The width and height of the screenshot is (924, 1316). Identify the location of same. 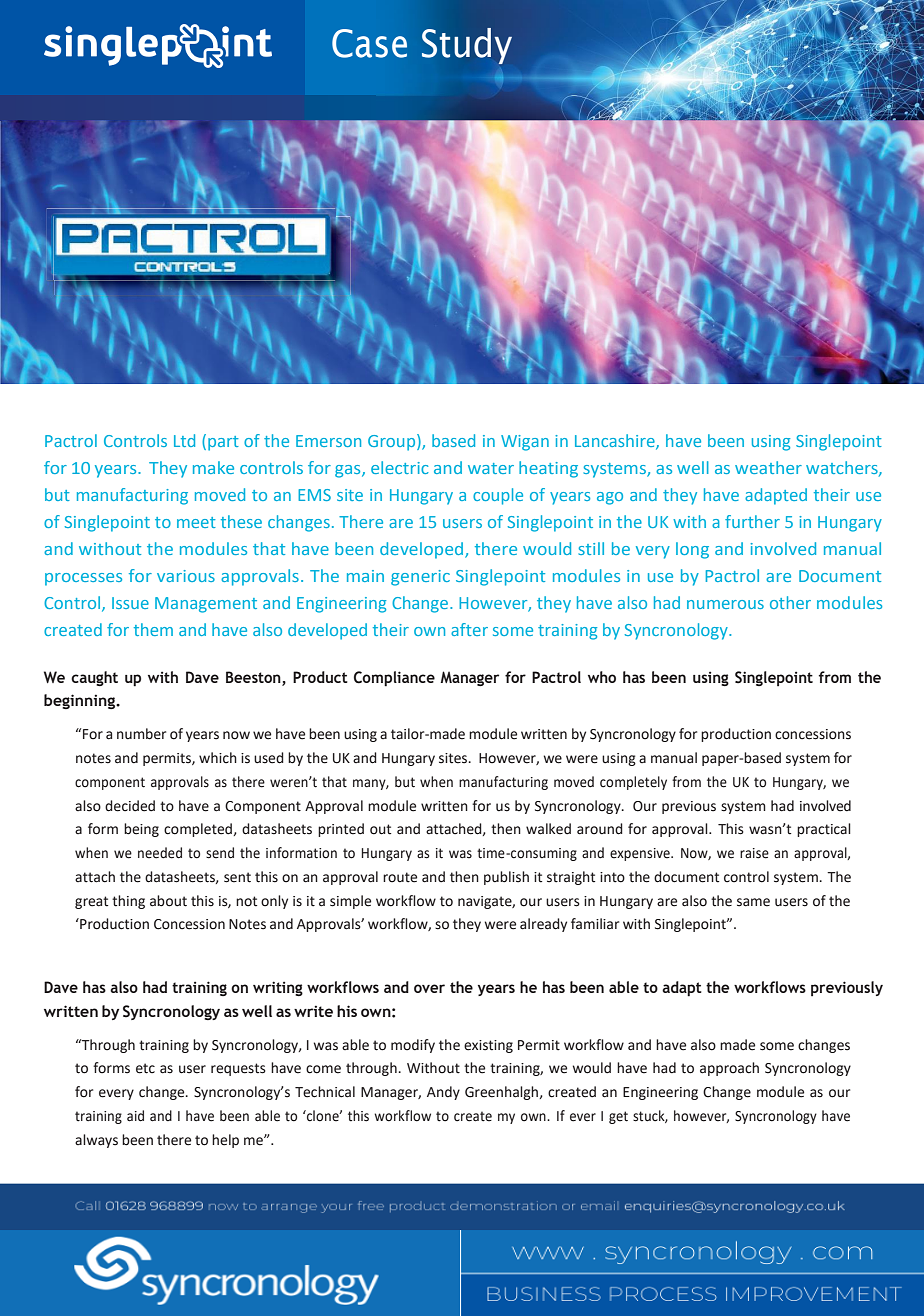
(753, 902).
